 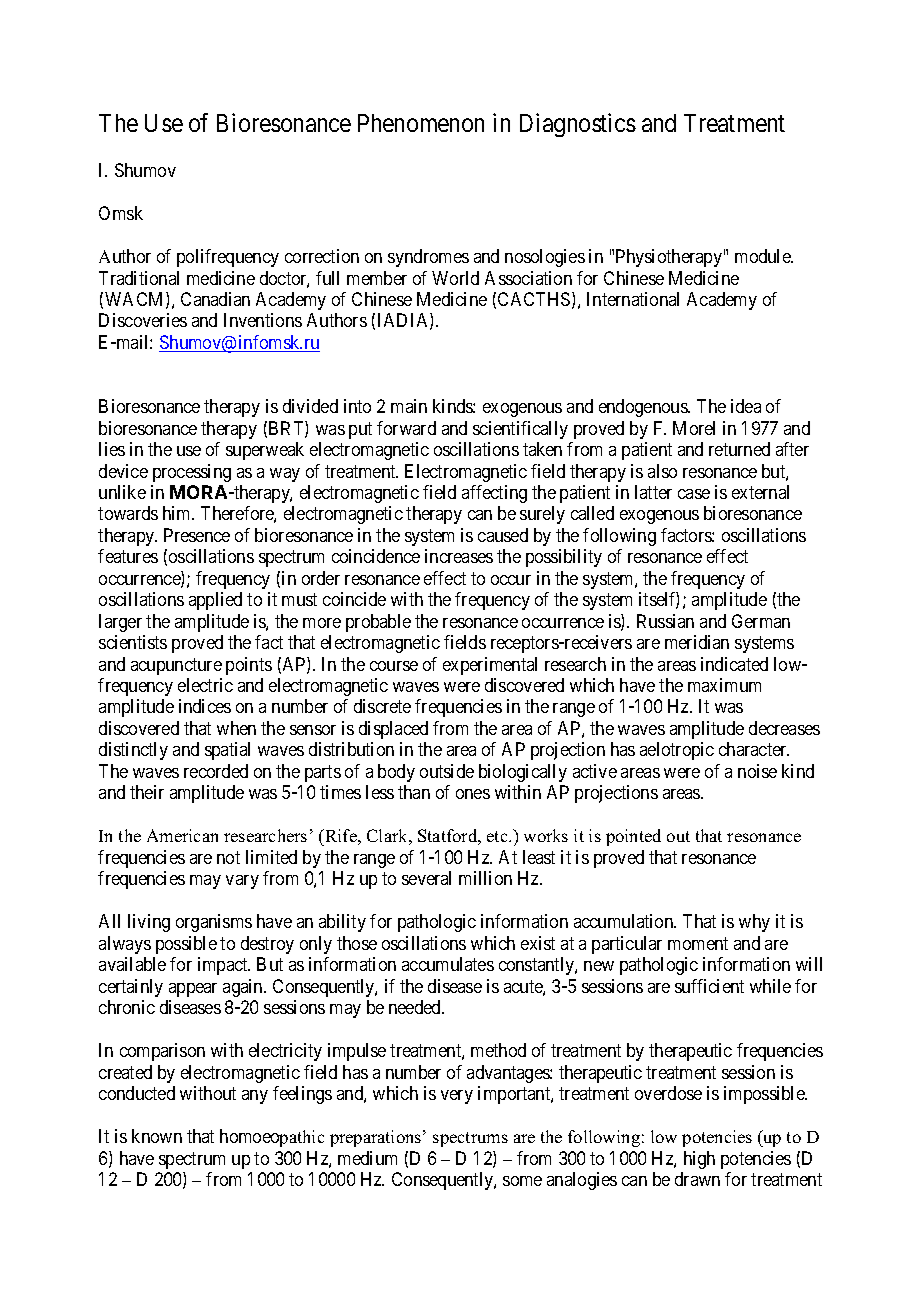 I want to click on experimental, so click(x=490, y=666).
